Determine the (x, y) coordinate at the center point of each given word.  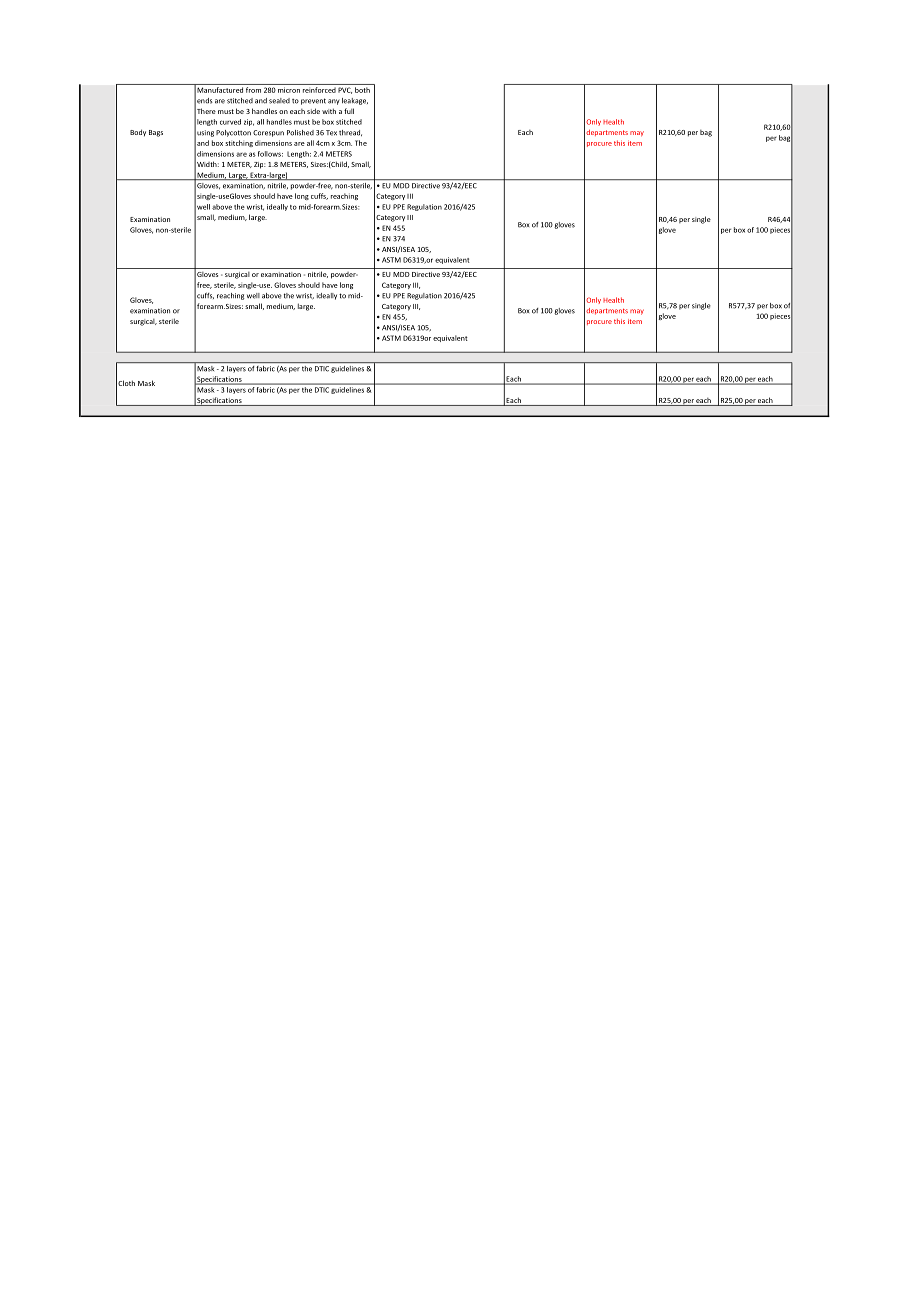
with (329, 111)
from (253, 90)
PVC (345, 90)
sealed (279, 101)
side (313, 111)
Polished (300, 133)
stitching (239, 143)
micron (289, 90)
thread (350, 133)
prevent (313, 101)
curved (230, 122)
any (334, 102)
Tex (331, 133)
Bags (156, 133)
